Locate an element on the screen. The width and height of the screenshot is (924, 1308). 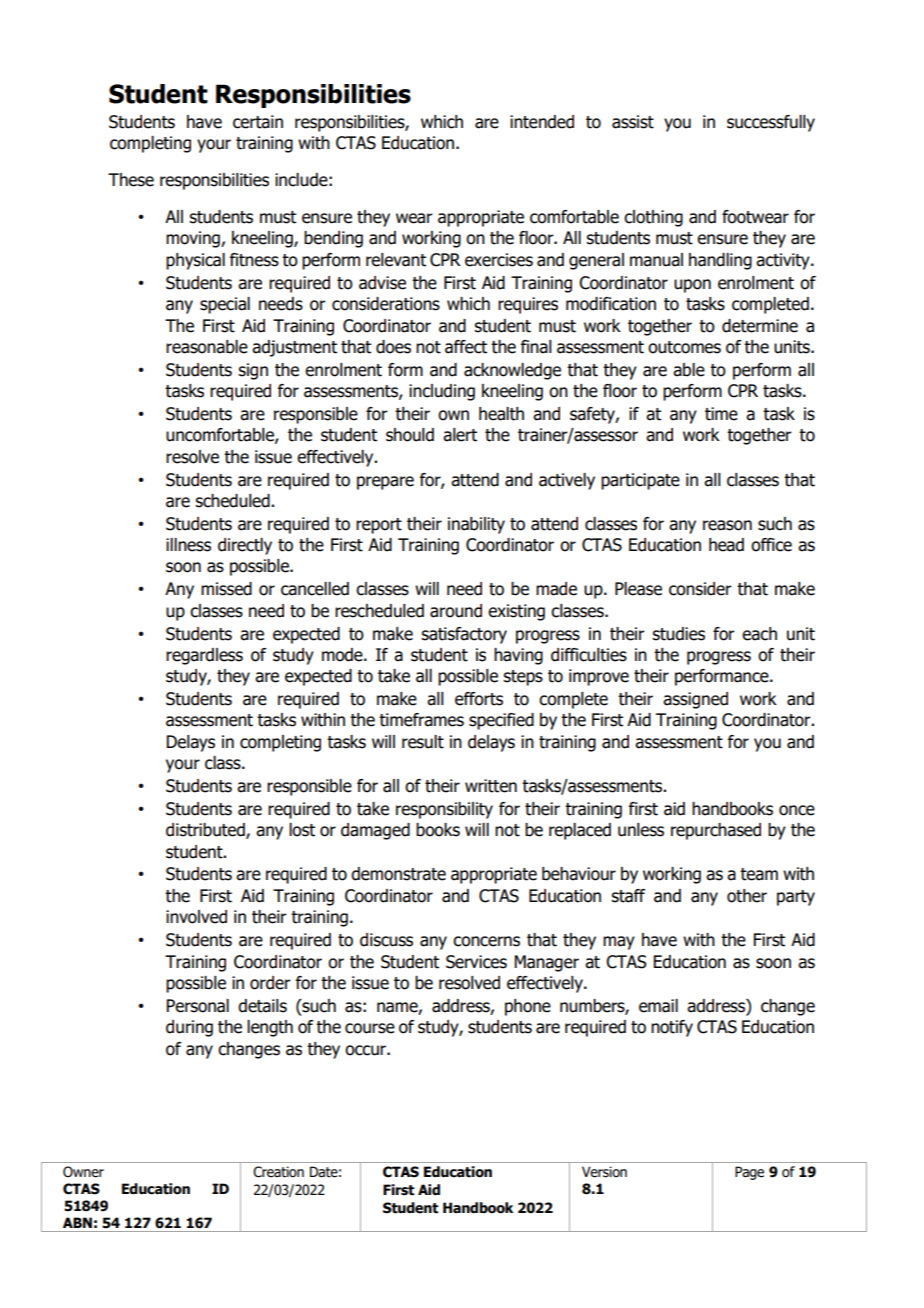
prepare is located at coordinates (385, 483).
